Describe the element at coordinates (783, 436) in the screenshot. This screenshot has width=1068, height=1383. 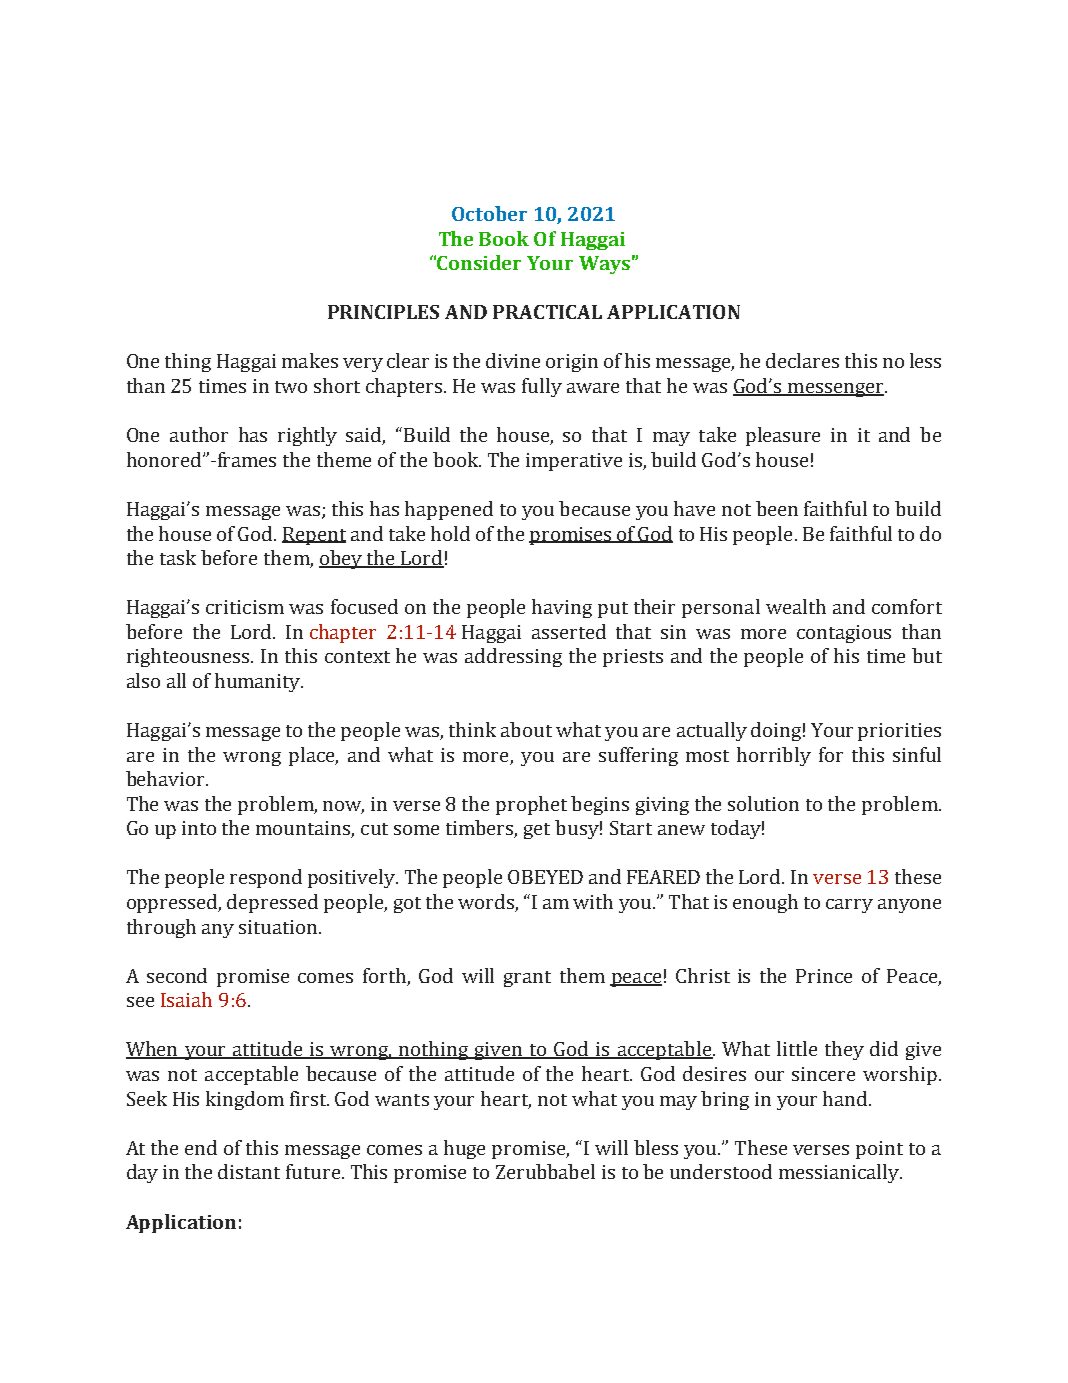
I see `pleasure` at that location.
